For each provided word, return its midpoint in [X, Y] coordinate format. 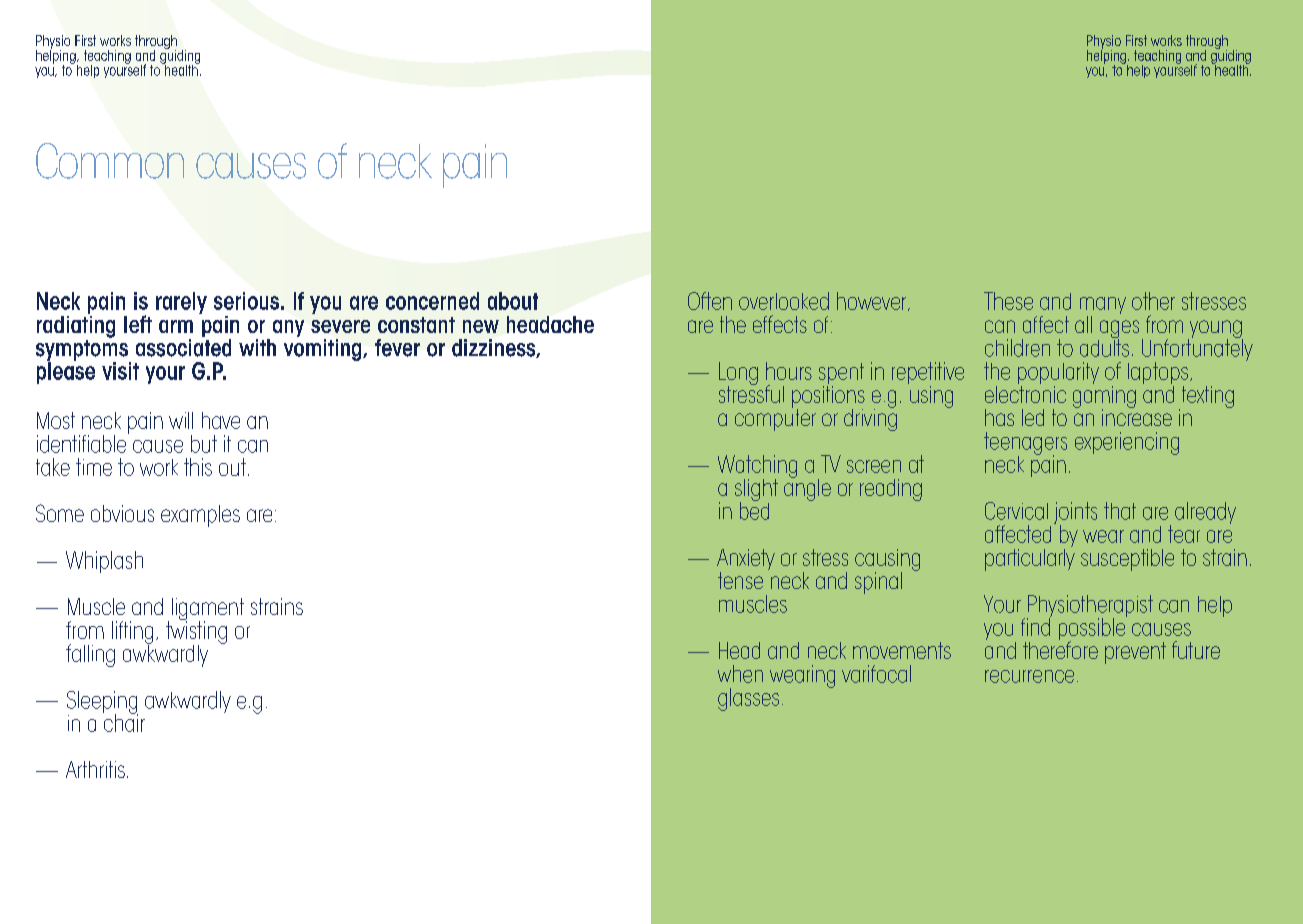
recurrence [1029, 676]
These [1008, 301]
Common [110, 161]
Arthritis [95, 769]
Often [710, 301]
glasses [748, 699]
